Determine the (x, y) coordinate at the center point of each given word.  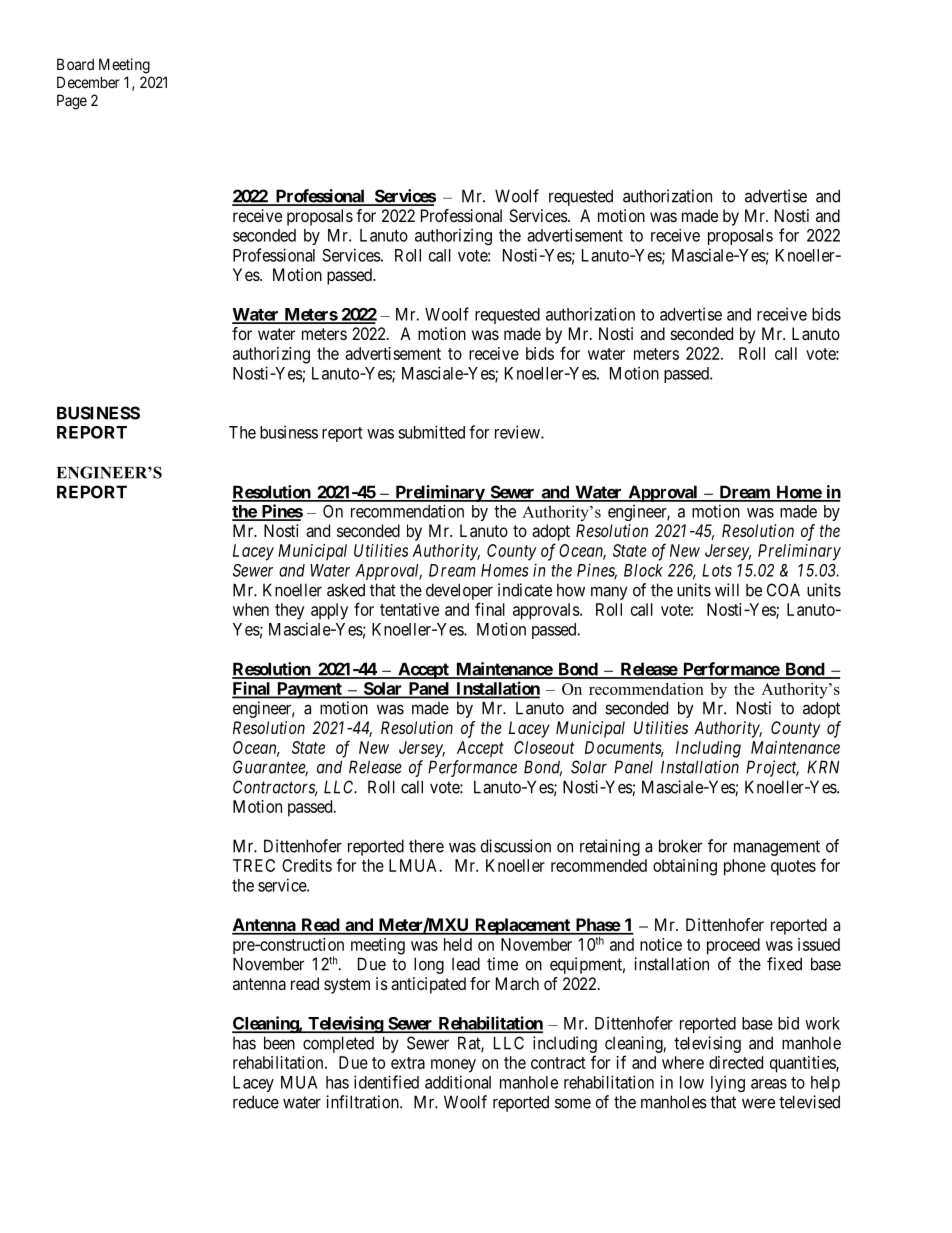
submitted (431, 432)
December (88, 82)
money (453, 1066)
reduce (256, 1102)
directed (736, 1062)
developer (459, 591)
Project (772, 768)
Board (75, 64)
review (518, 432)
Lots (717, 570)
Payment (309, 690)
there (426, 846)
